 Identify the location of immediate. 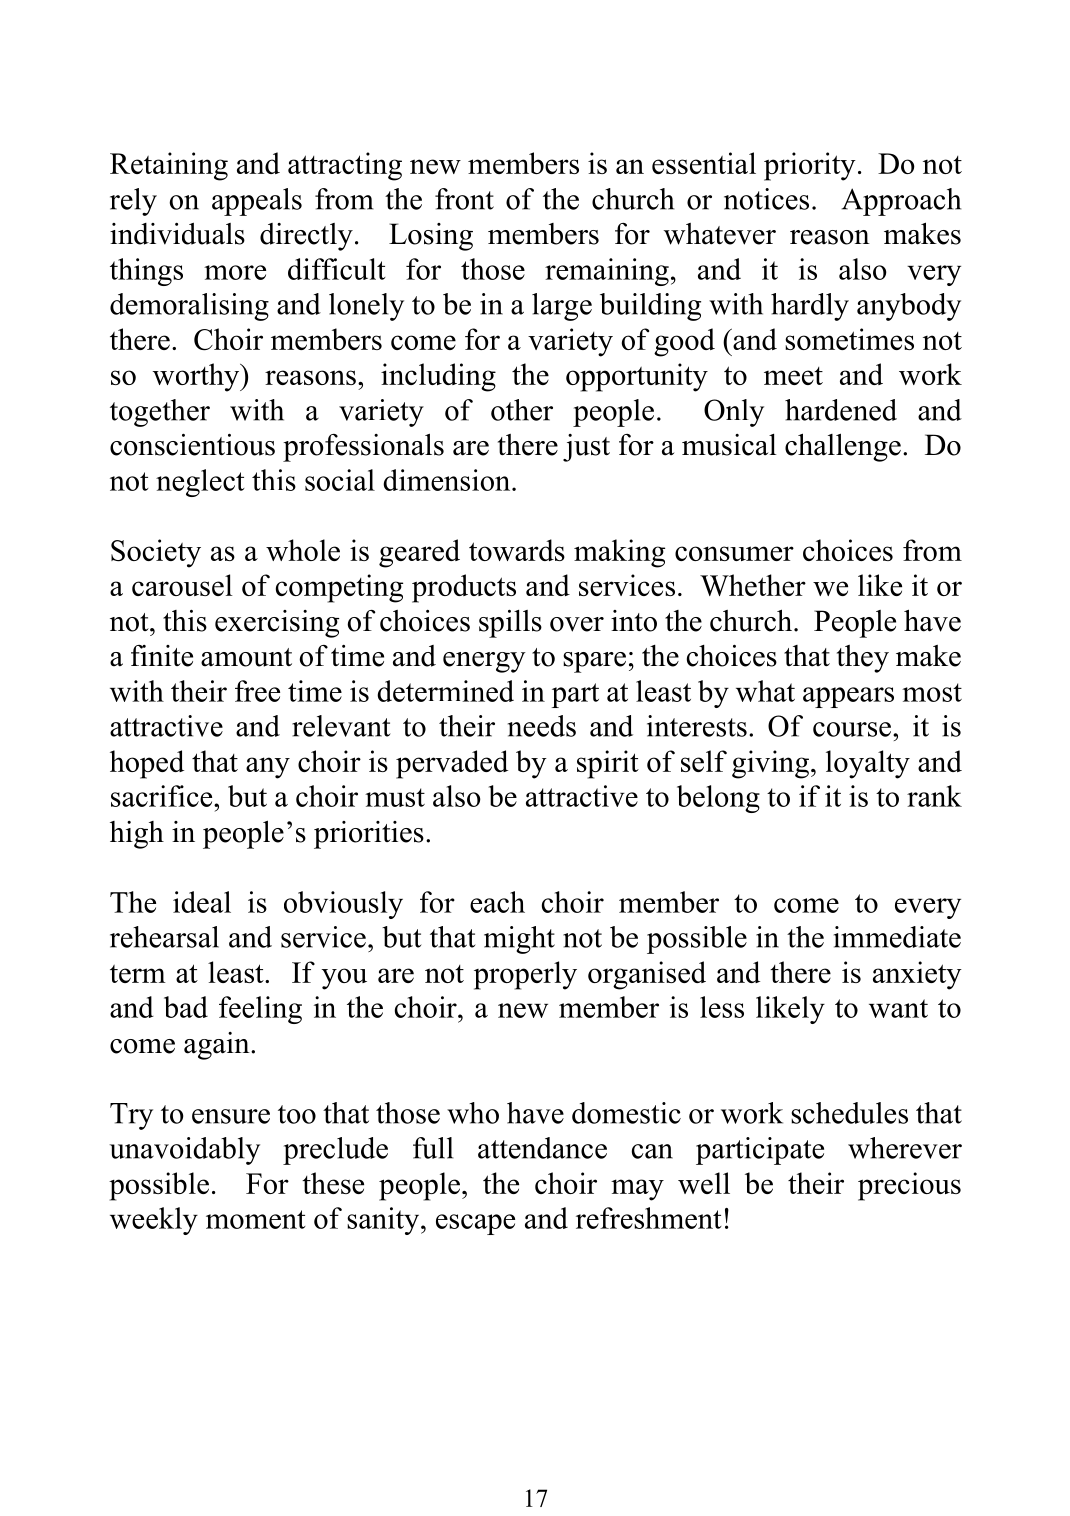
(897, 937).
